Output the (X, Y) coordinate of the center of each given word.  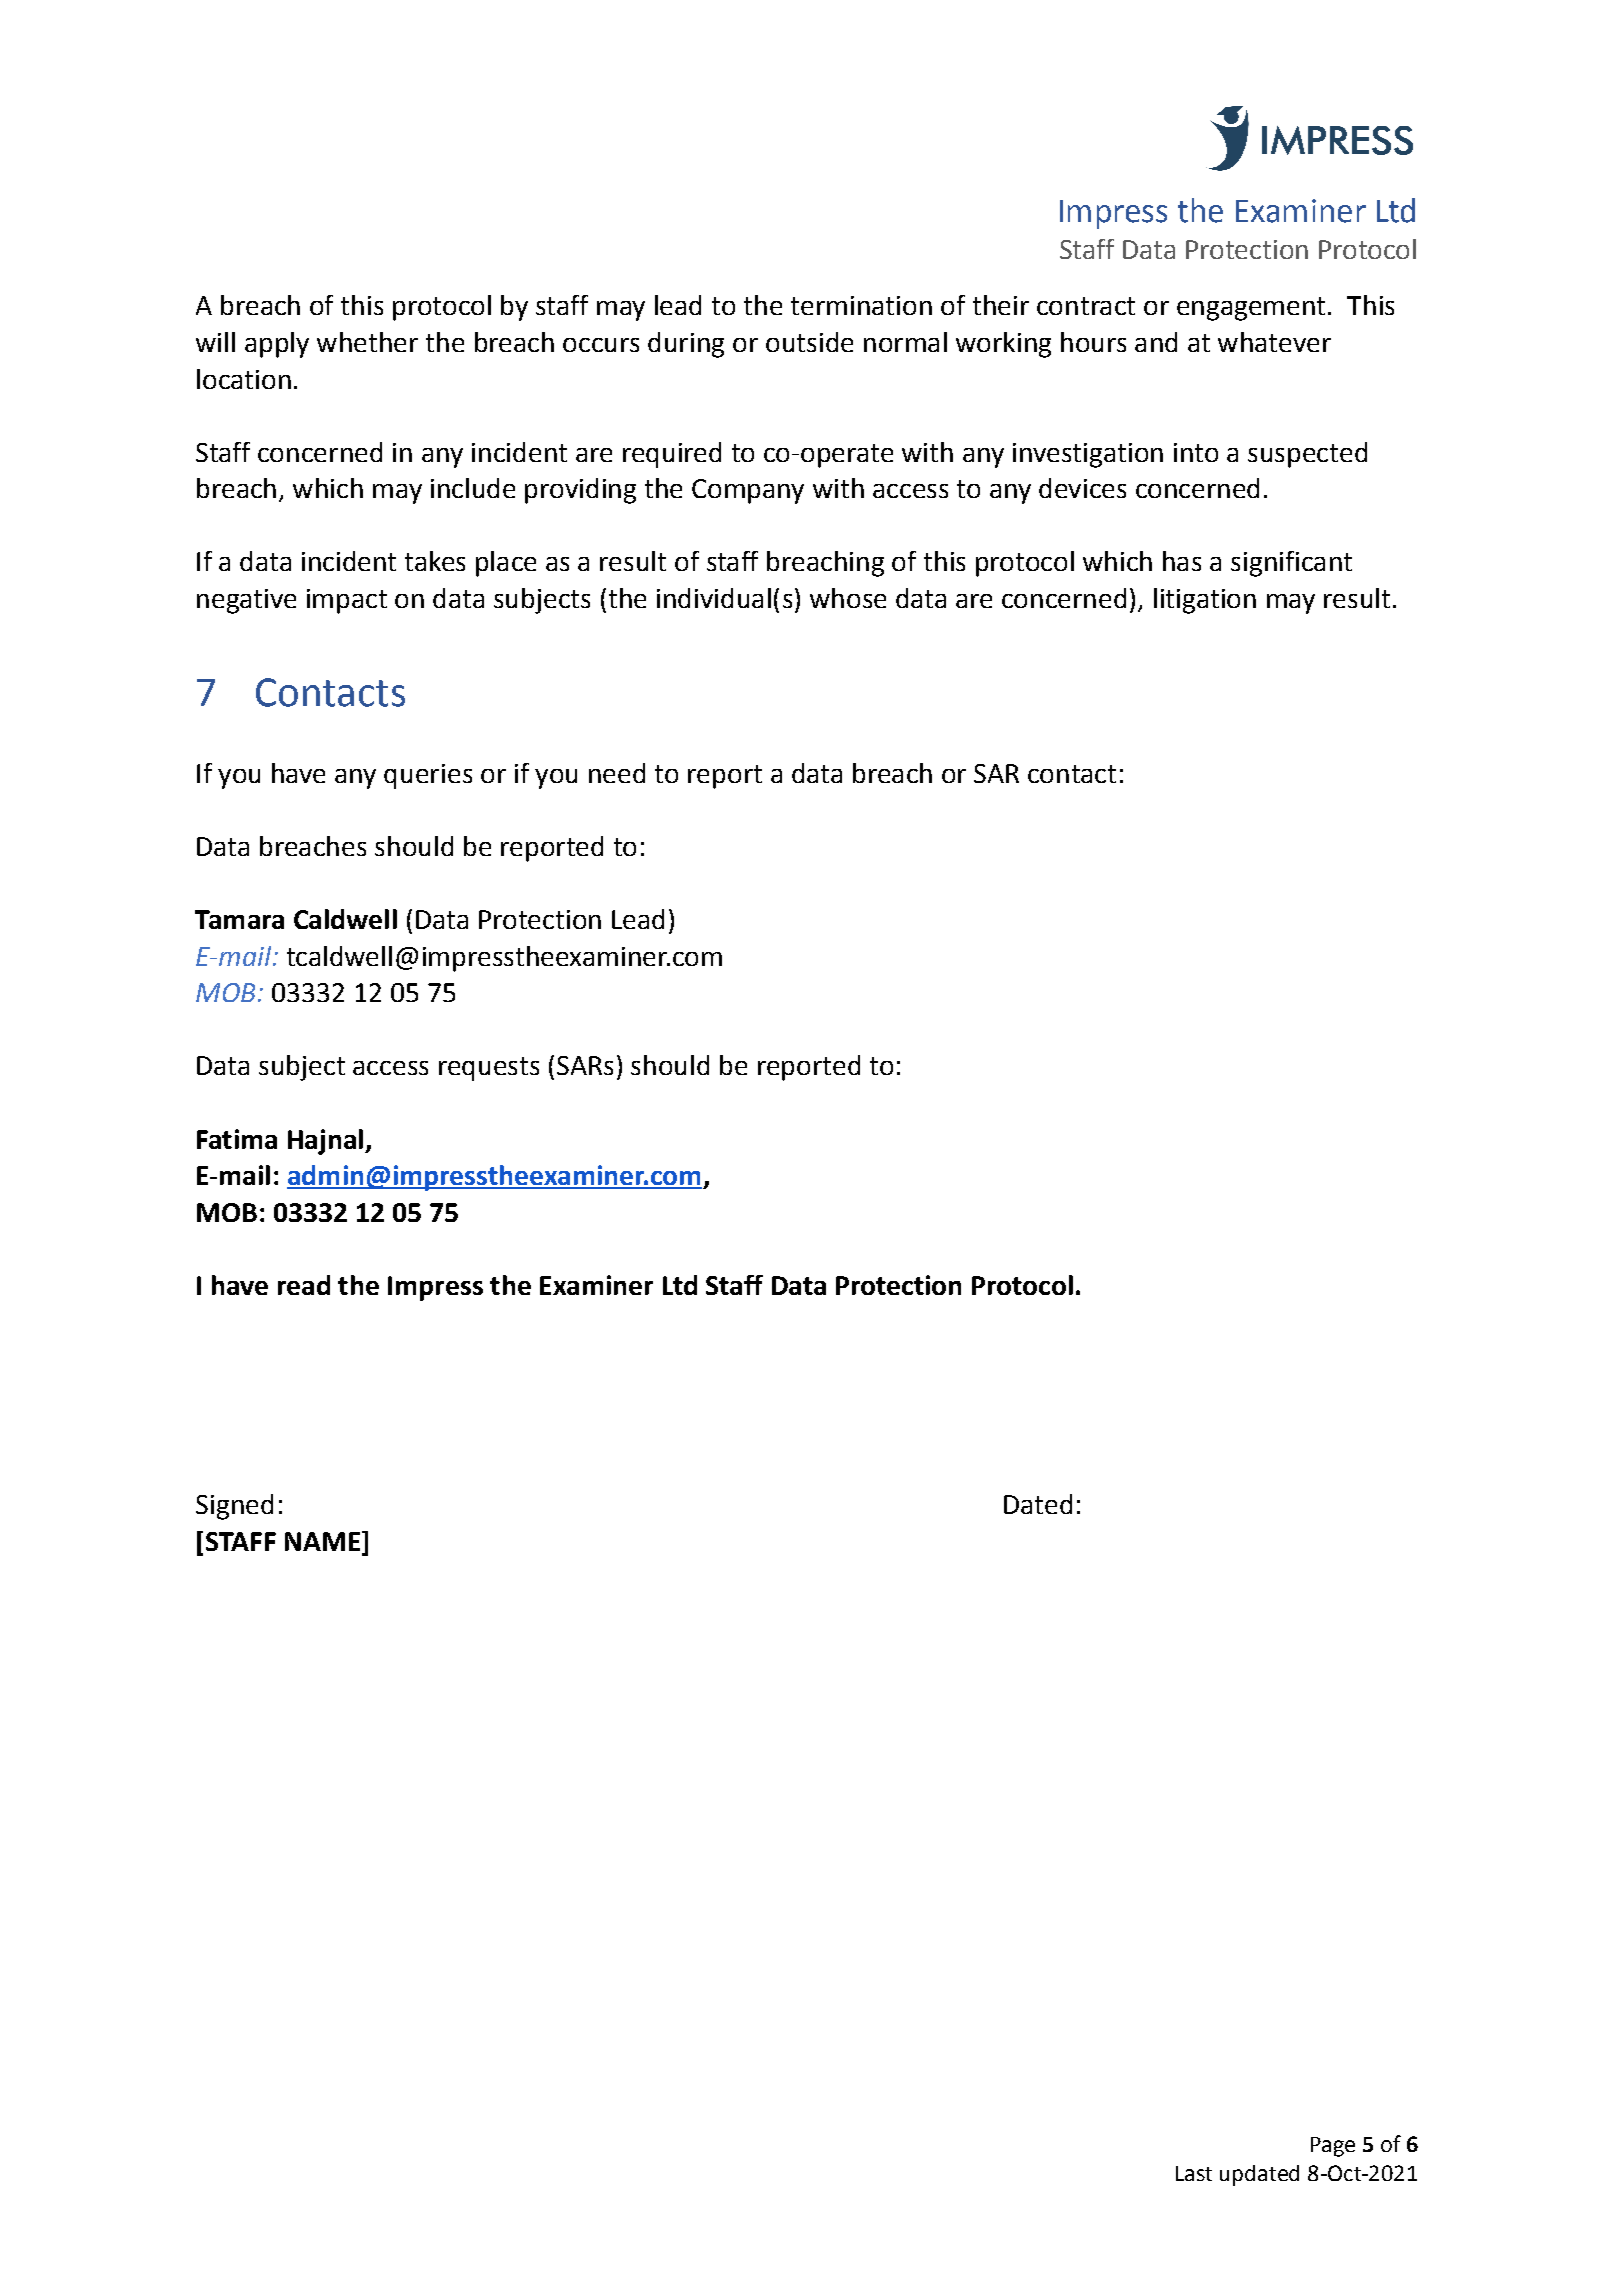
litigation (1205, 601)
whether (367, 342)
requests (489, 1069)
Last (1194, 2173)
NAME (322, 1541)
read (304, 1285)
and (1156, 342)
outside (809, 342)
